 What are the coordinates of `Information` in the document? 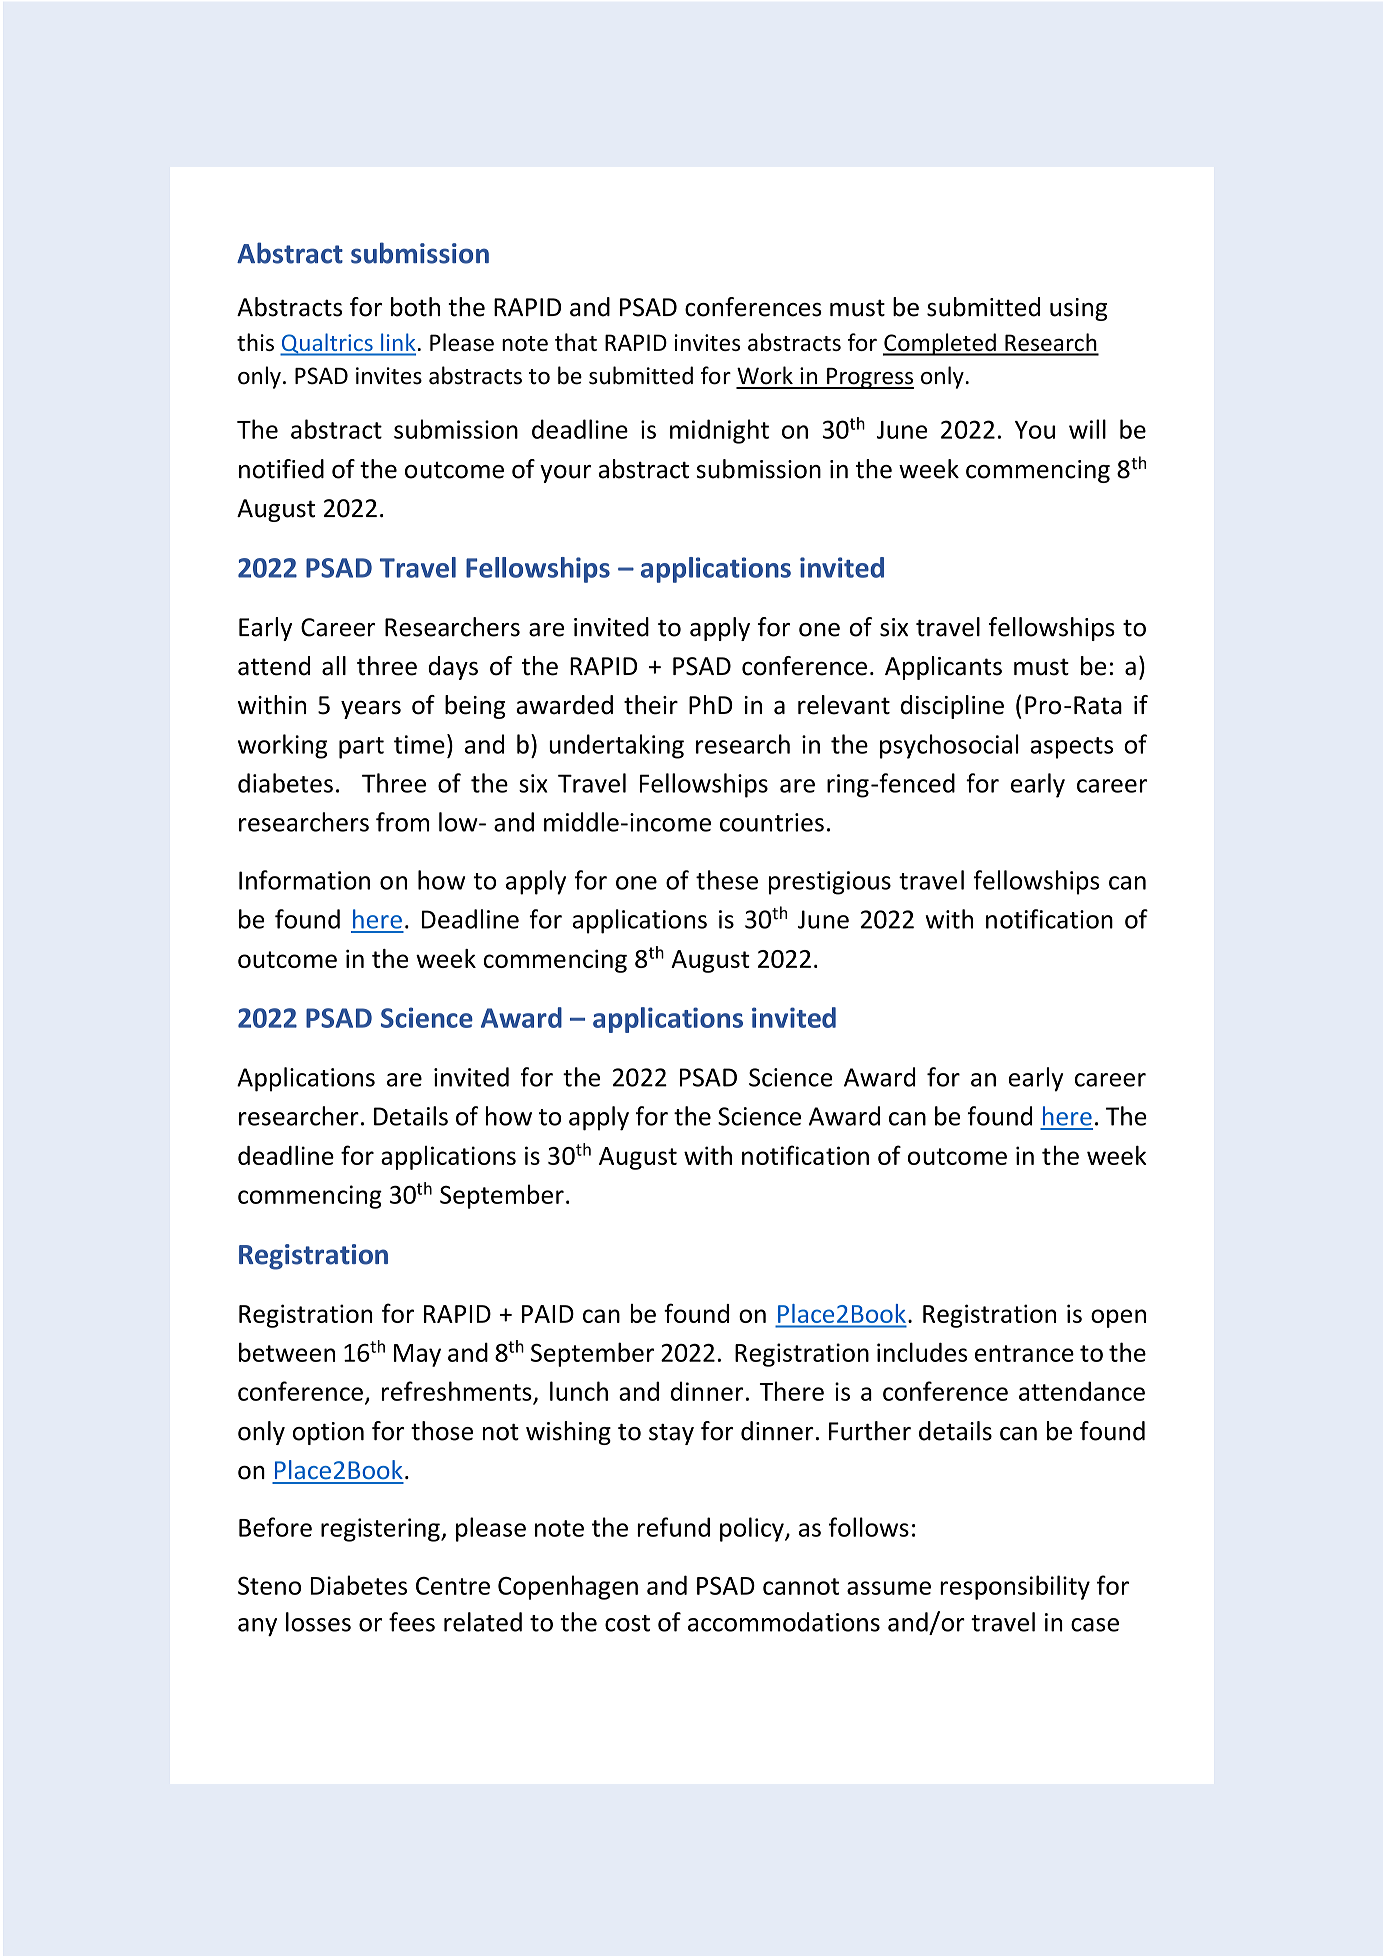 It's located at (304, 880).
